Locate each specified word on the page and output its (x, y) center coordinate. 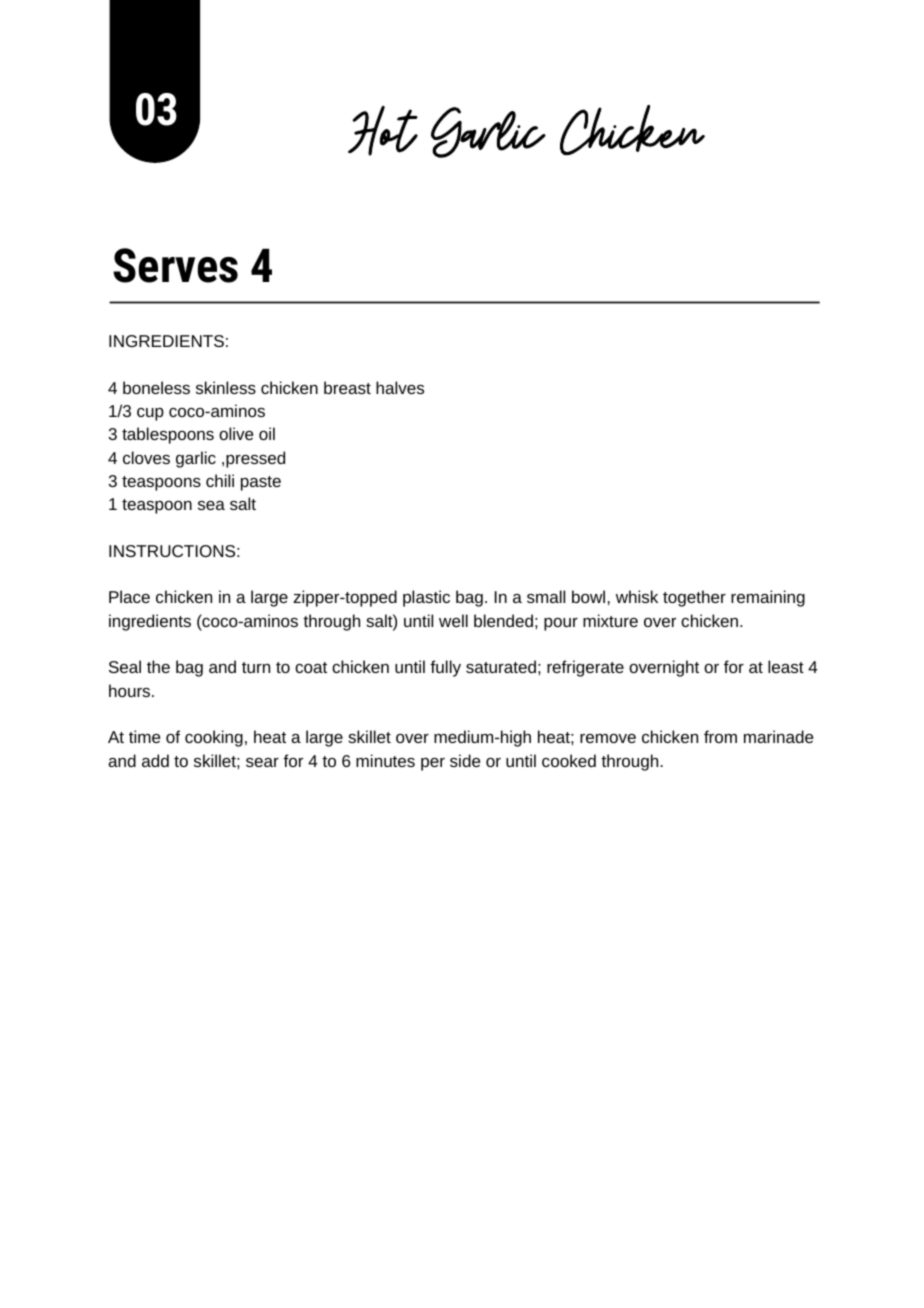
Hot (383, 131)
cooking (214, 738)
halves (400, 387)
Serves (175, 265)
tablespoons (168, 435)
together (694, 598)
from (720, 736)
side (465, 760)
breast (347, 387)
